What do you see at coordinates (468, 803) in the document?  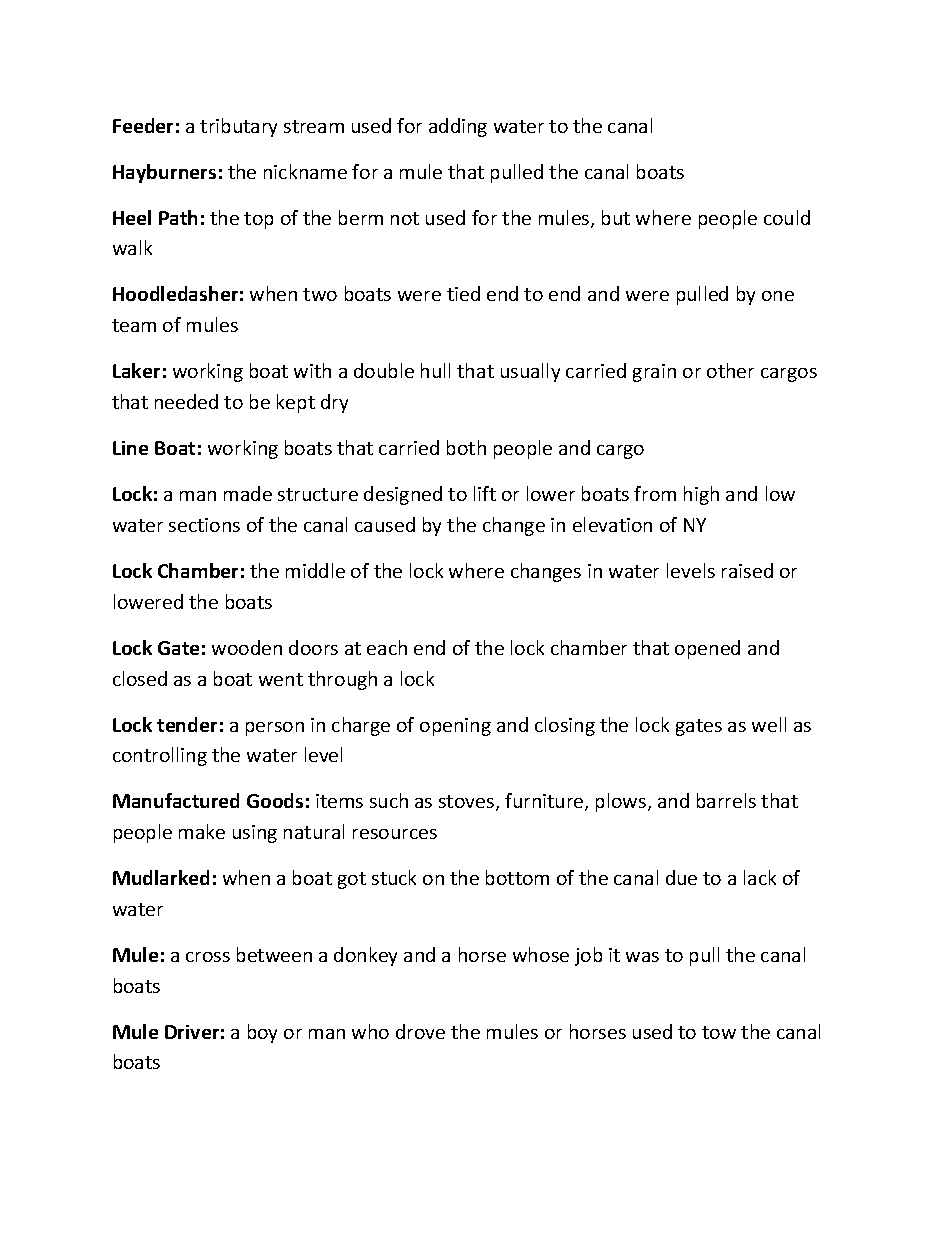 I see `stoves` at bounding box center [468, 803].
